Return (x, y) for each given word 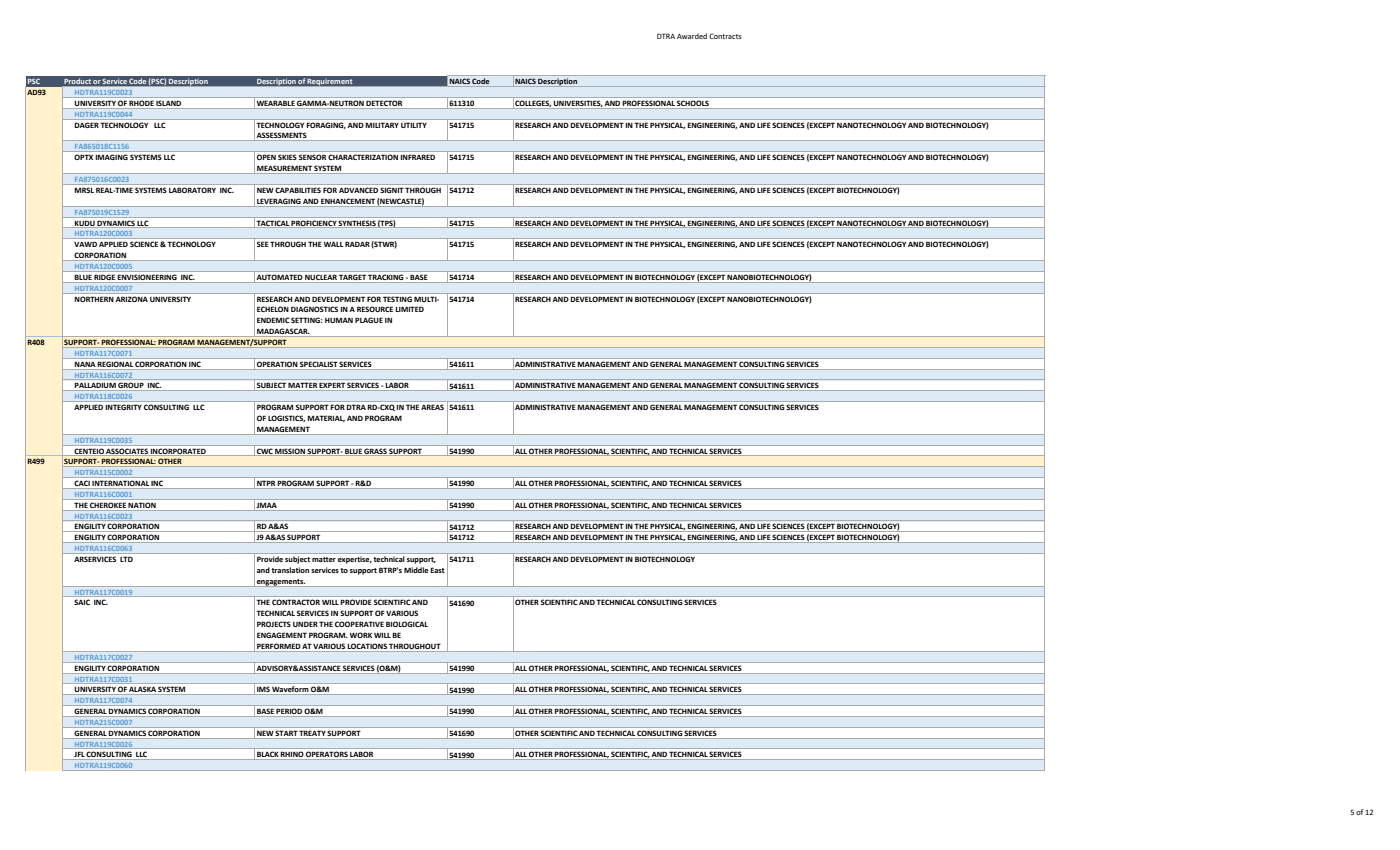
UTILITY (414, 125)
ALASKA (143, 690)
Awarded (692, 36)
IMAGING (112, 157)
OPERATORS (327, 755)
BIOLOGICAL (407, 624)
